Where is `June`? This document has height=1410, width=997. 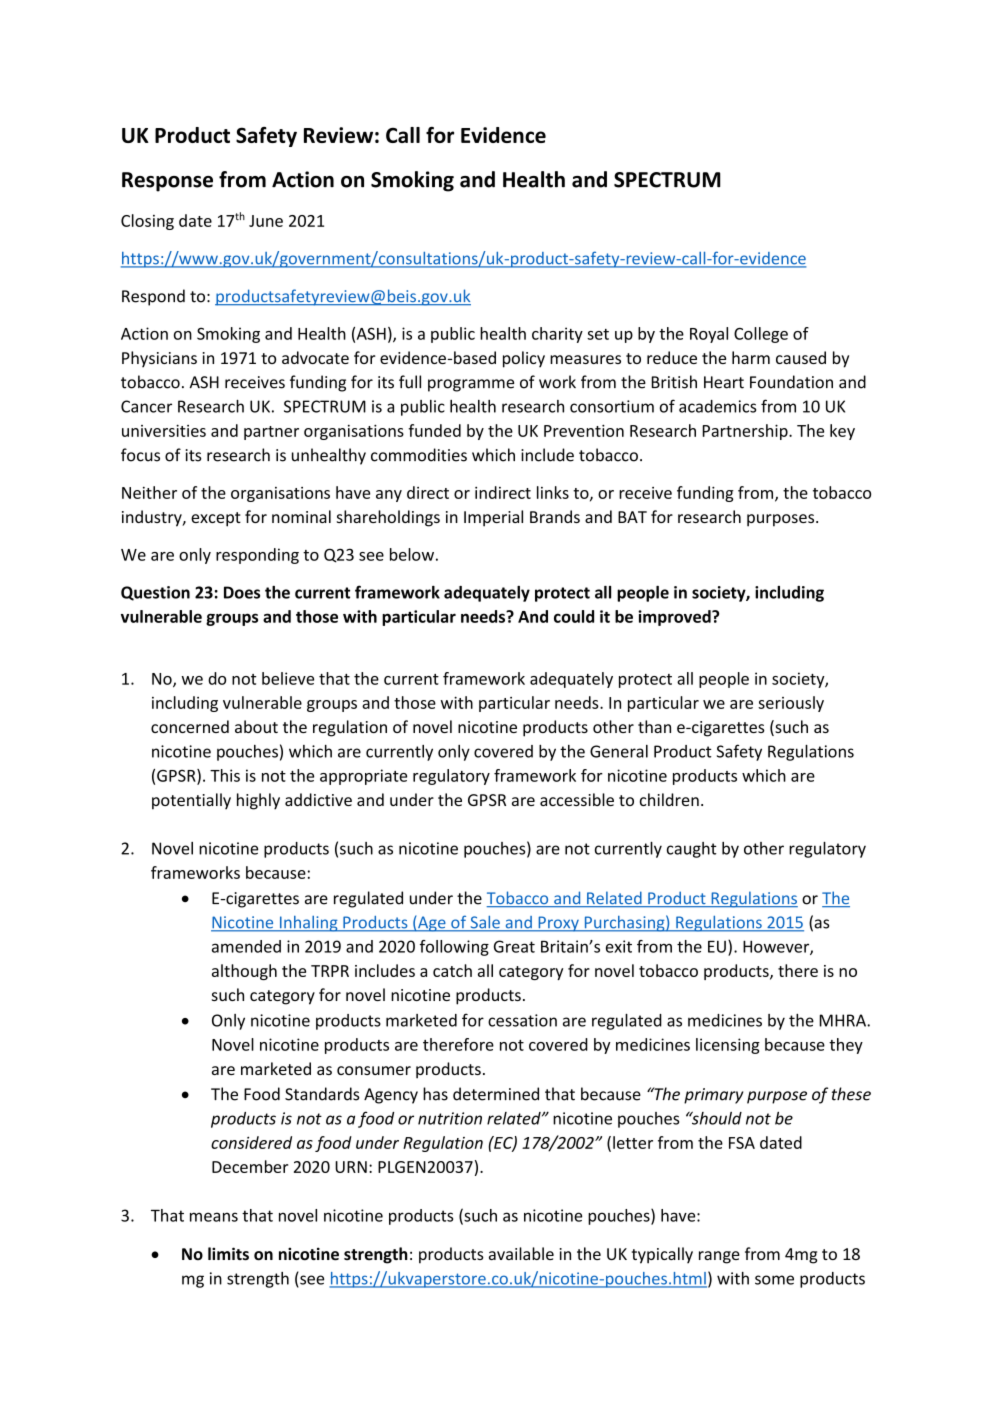 June is located at coordinates (266, 221).
